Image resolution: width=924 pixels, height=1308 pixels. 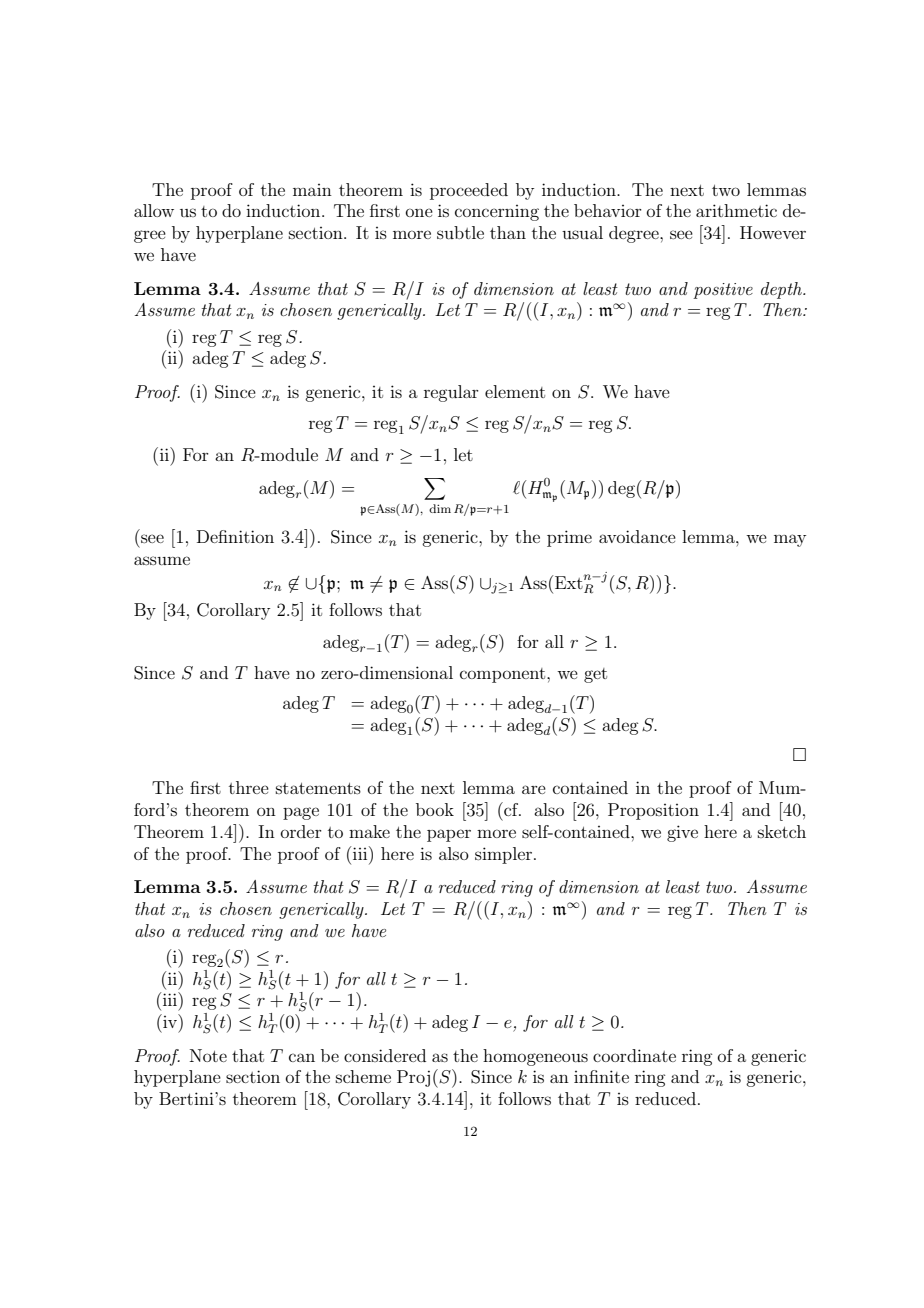 I want to click on Definition, so click(x=235, y=536).
